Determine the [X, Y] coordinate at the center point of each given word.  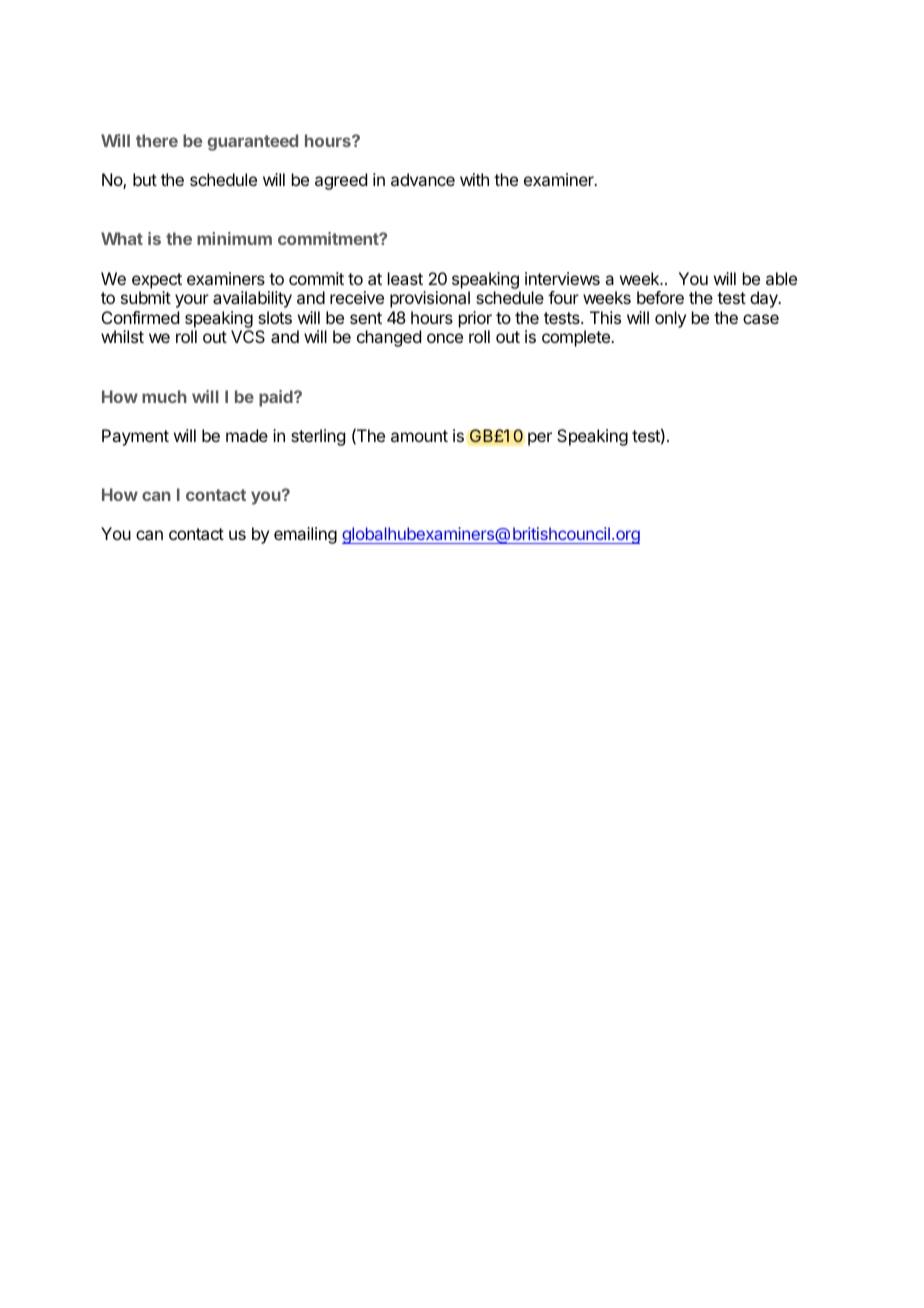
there [157, 140]
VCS [248, 336]
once [445, 338]
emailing [305, 535]
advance [423, 179]
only [670, 319]
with [474, 179]
